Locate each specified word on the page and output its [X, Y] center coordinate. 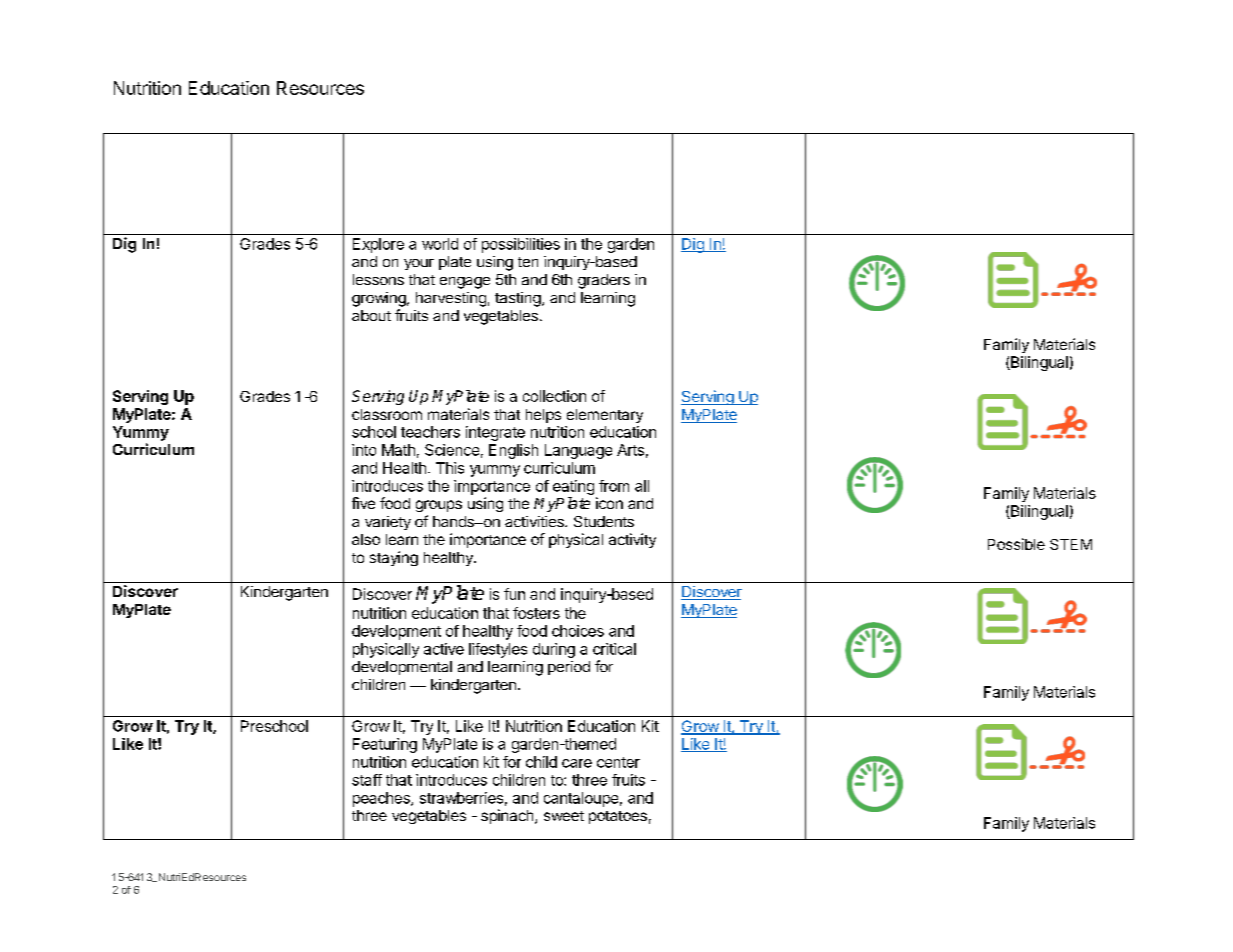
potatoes [618, 817]
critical [614, 649]
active [444, 649]
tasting [519, 299]
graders [604, 281]
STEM [1071, 544]
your [419, 264]
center [618, 762]
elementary [605, 416]
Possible [1016, 544]
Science [452, 450]
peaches [382, 799]
